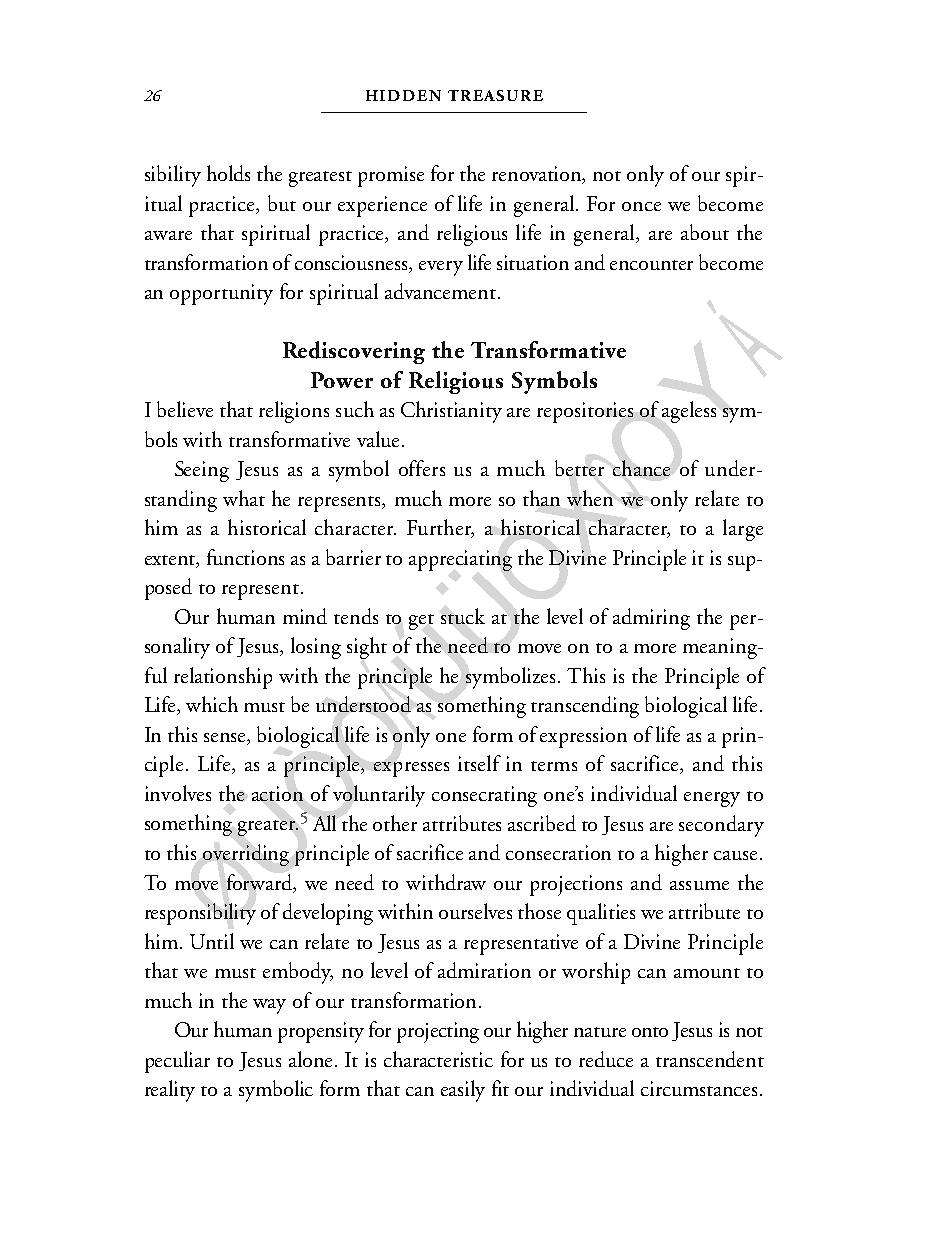  What do you see at coordinates (712, 799) in the document?
I see `energy` at bounding box center [712, 799].
